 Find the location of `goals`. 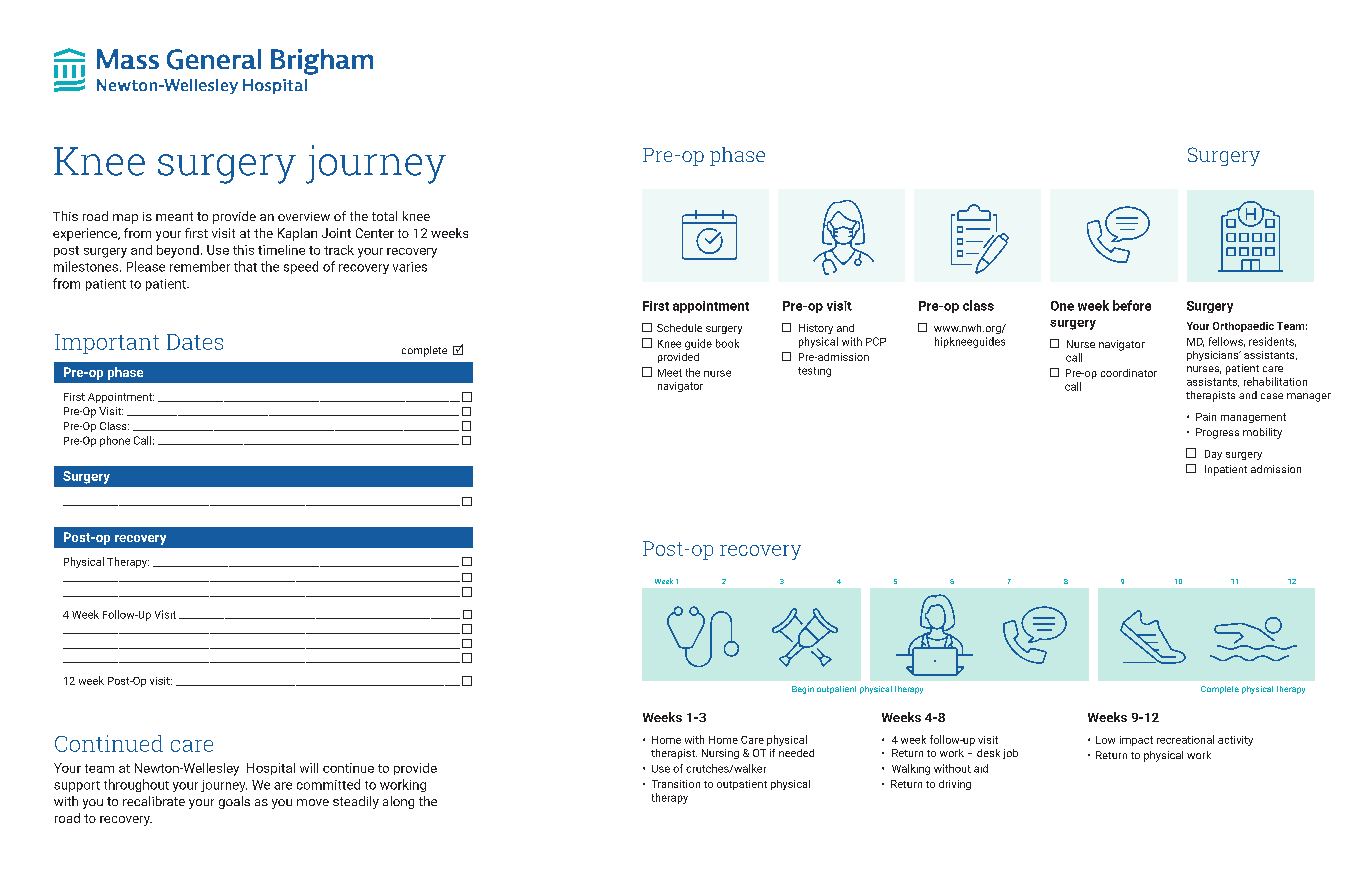

goals is located at coordinates (234, 802).
